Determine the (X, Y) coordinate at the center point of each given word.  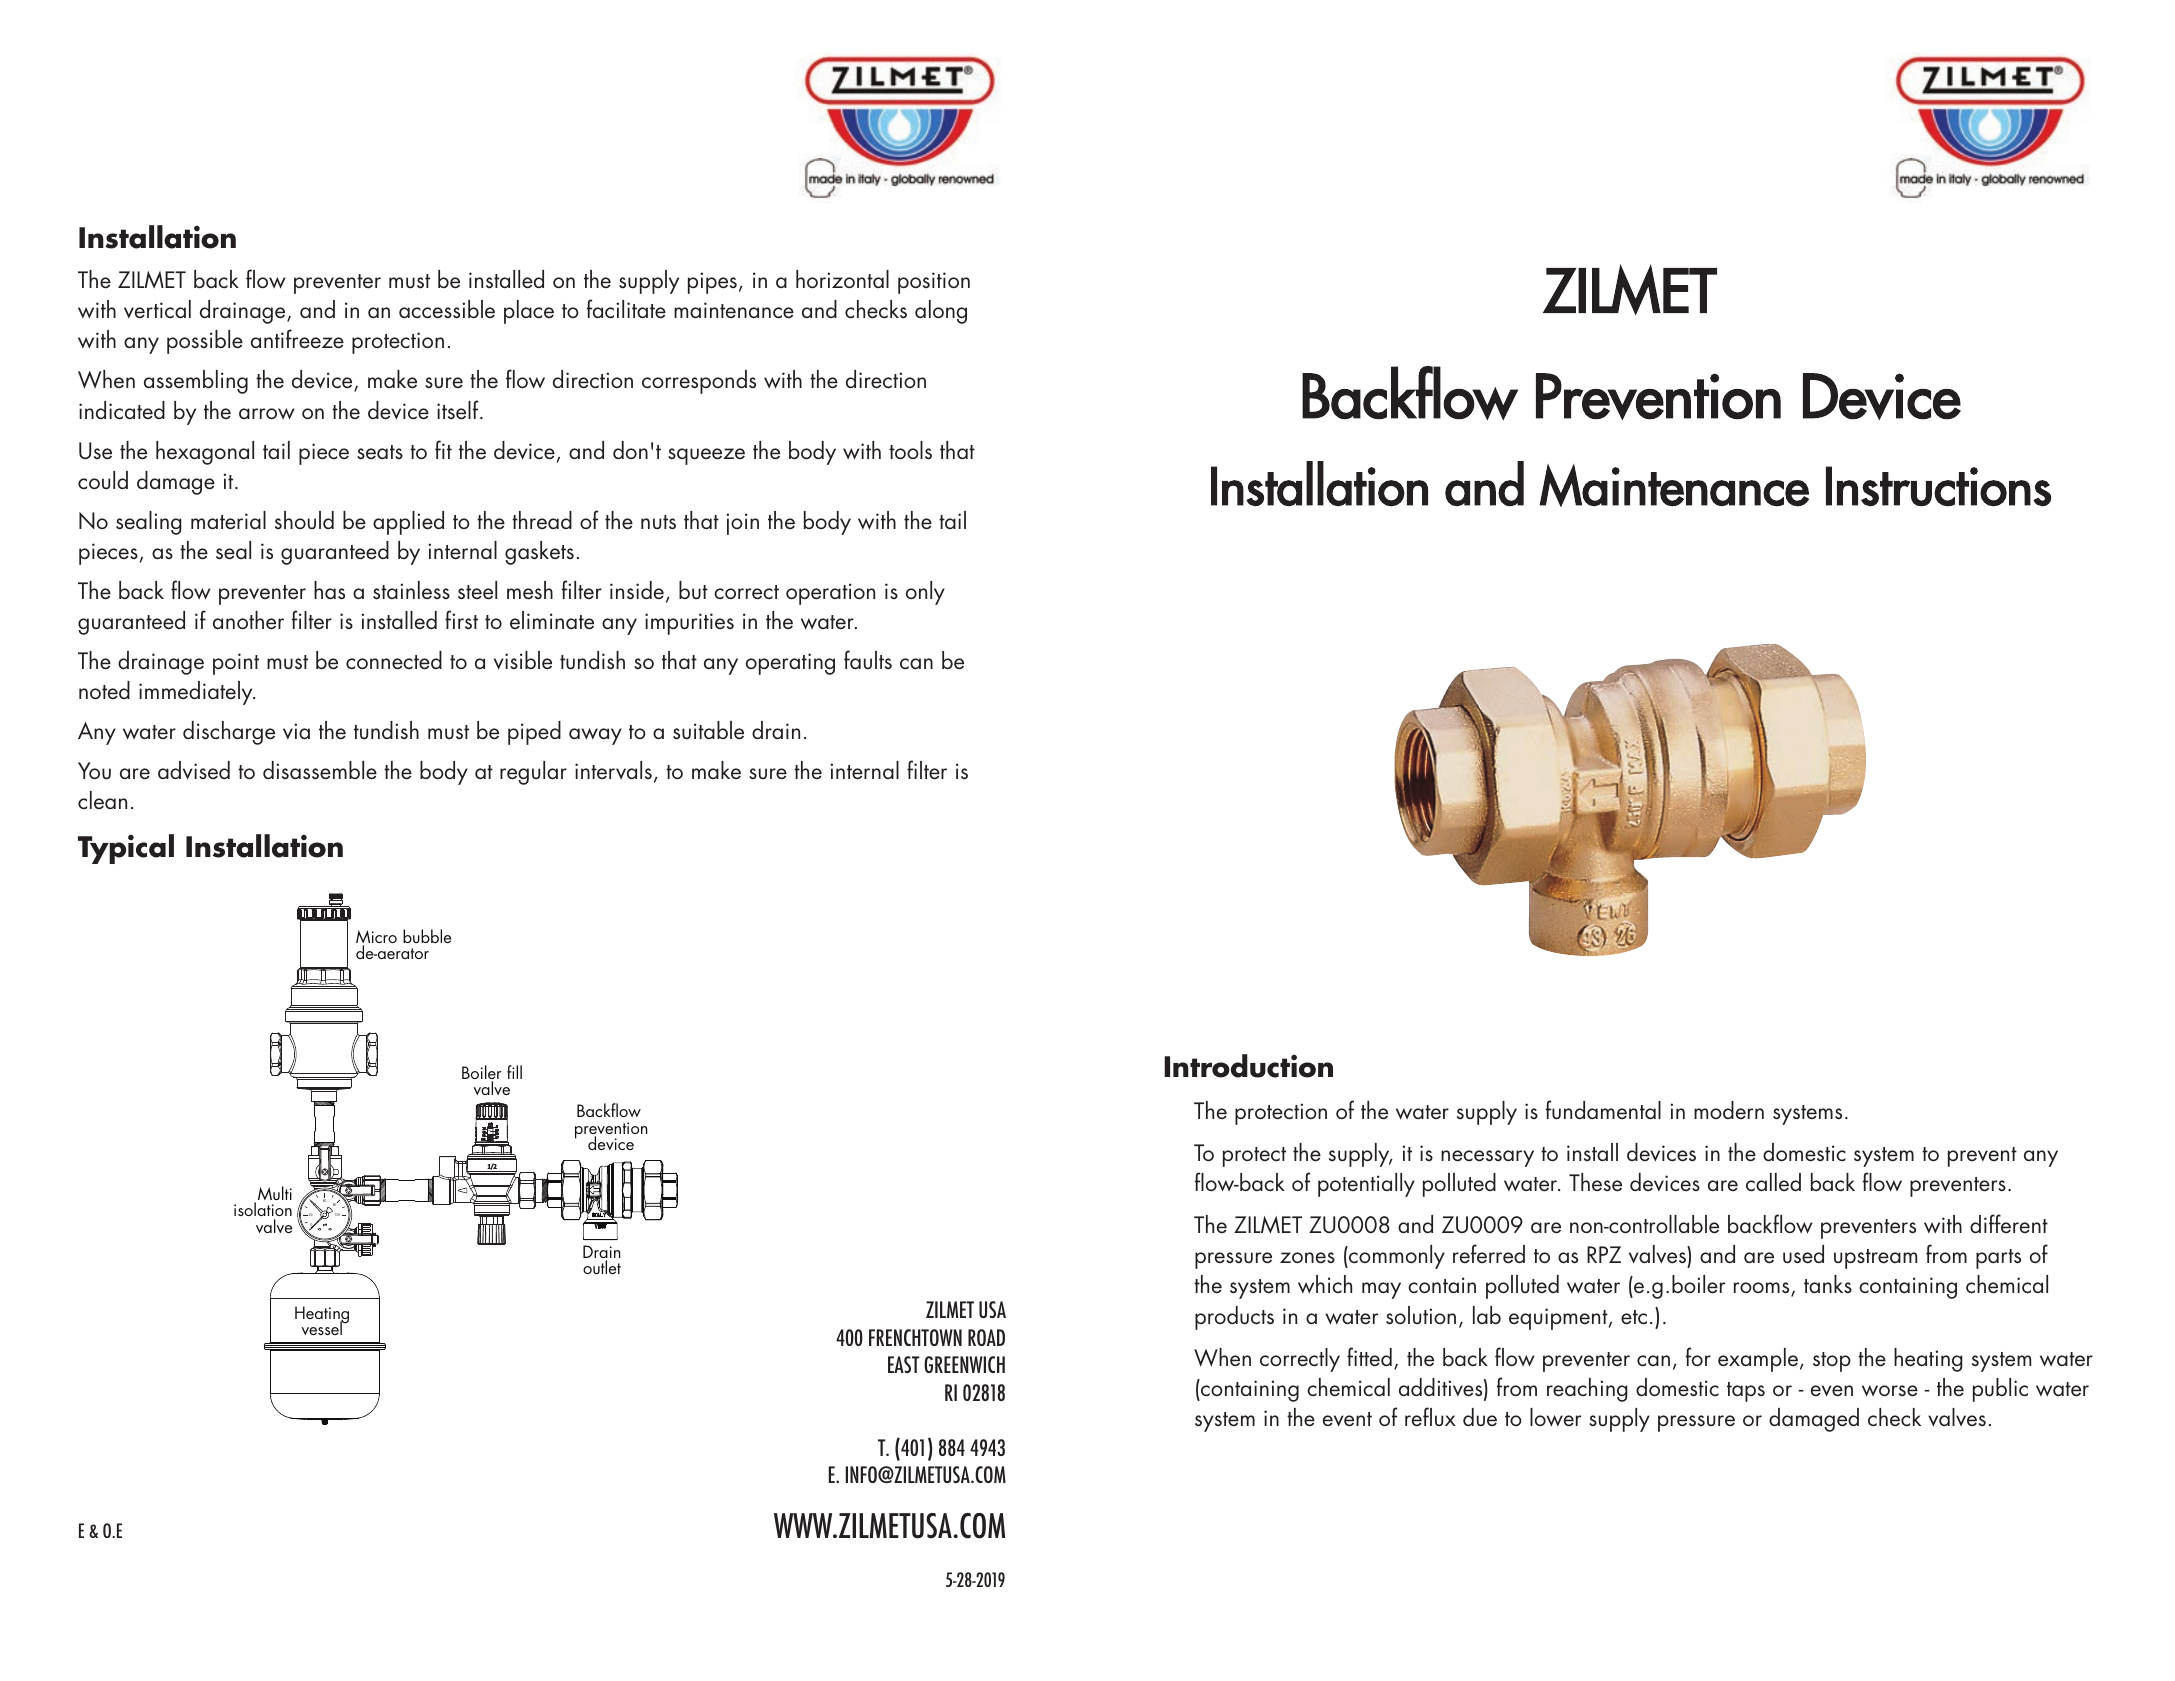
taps (1746, 1392)
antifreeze (297, 339)
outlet (602, 1267)
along (941, 312)
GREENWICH (964, 1364)
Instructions (1938, 486)
